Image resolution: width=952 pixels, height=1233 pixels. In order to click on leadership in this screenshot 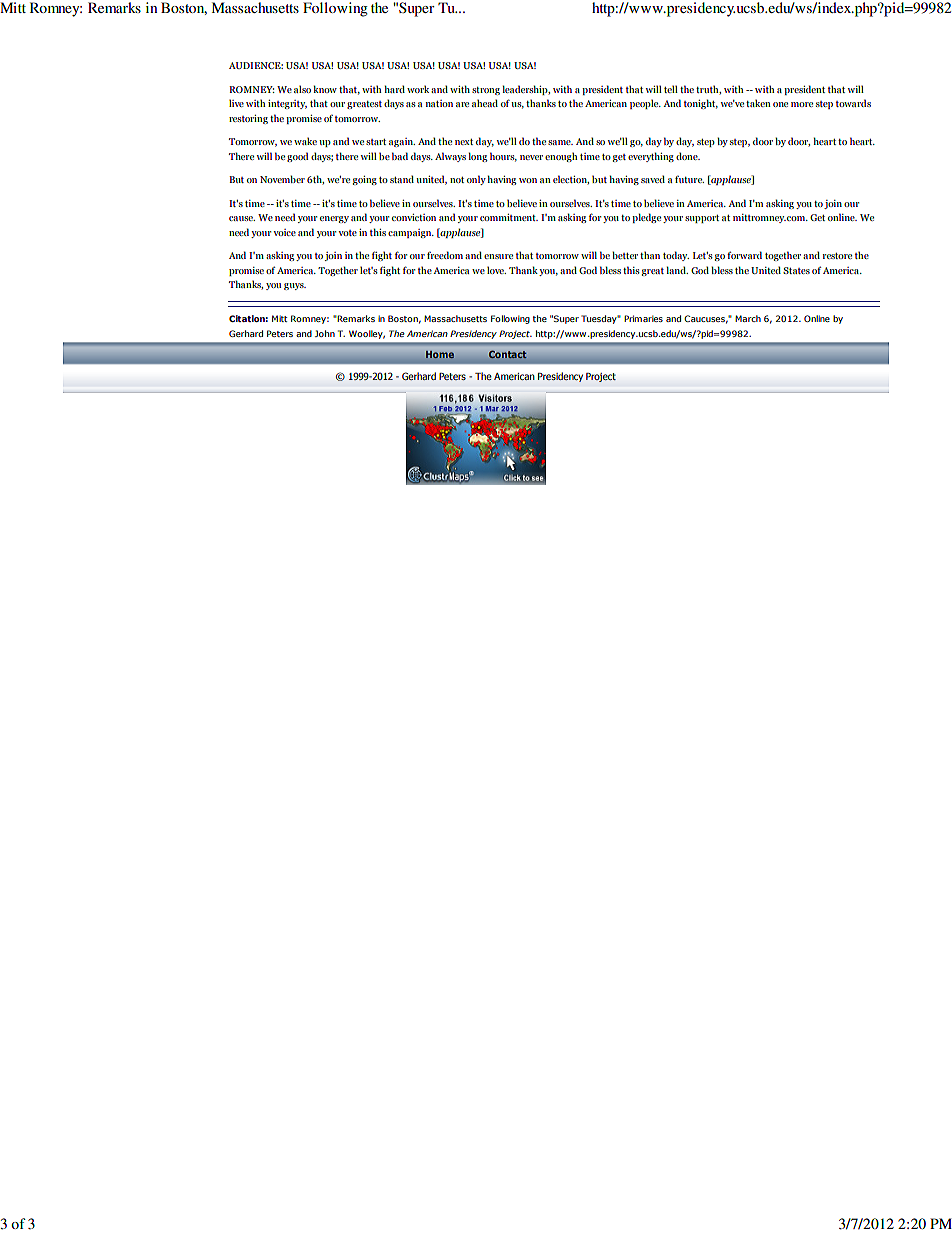, I will do `click(526, 90)`.
